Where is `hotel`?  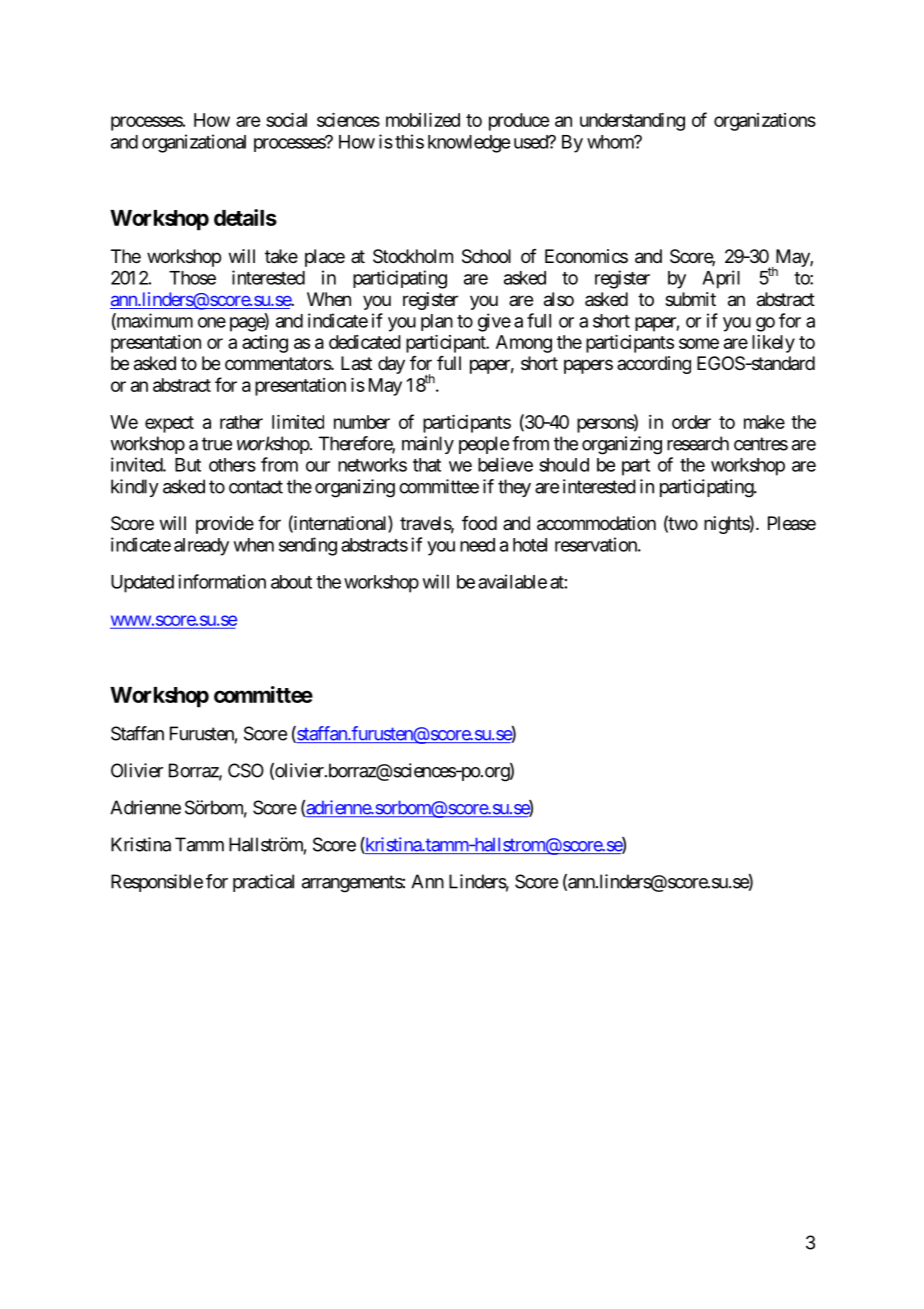 hotel is located at coordinates (530, 545).
